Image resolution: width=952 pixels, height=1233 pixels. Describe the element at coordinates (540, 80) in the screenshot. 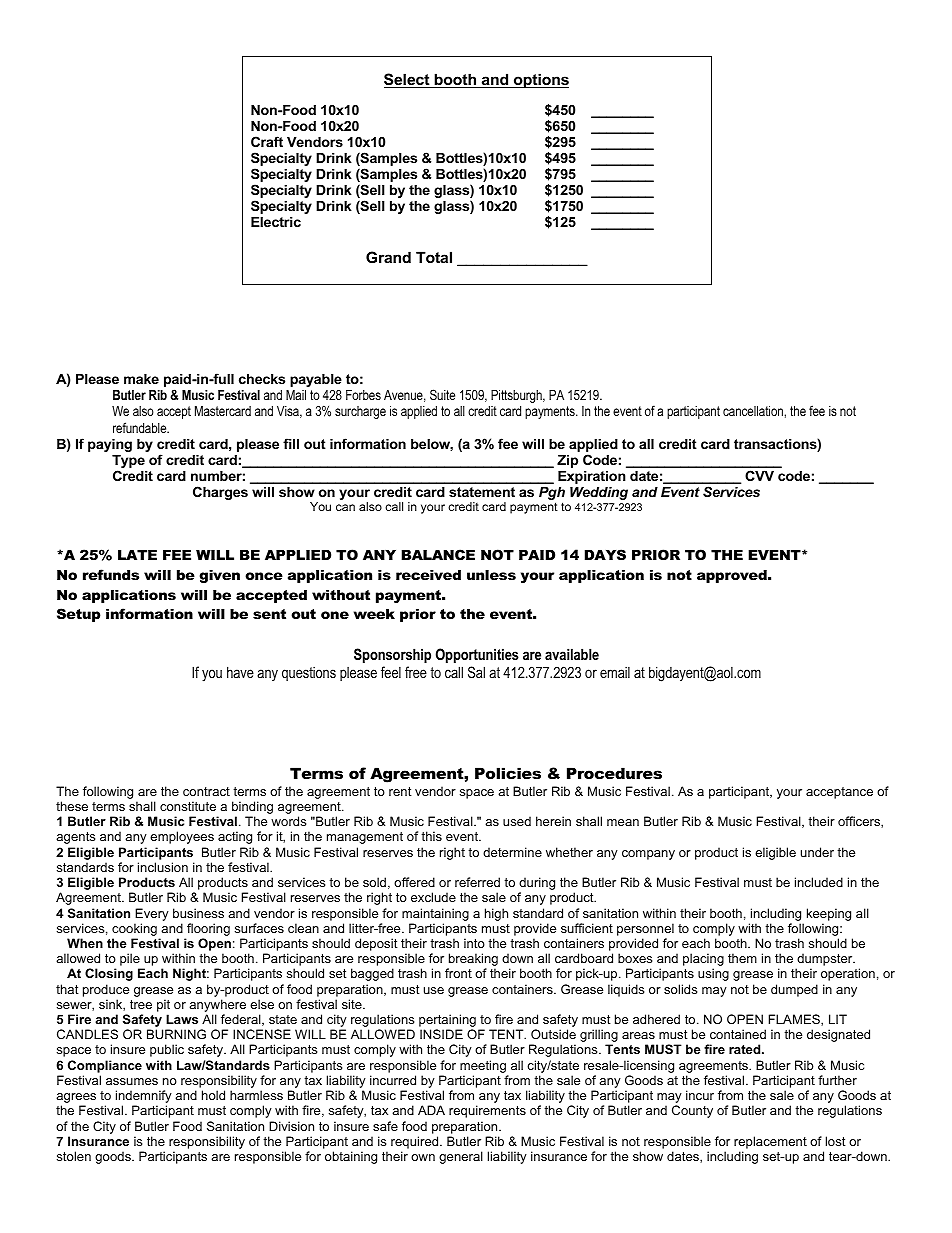

I see `options` at that location.
